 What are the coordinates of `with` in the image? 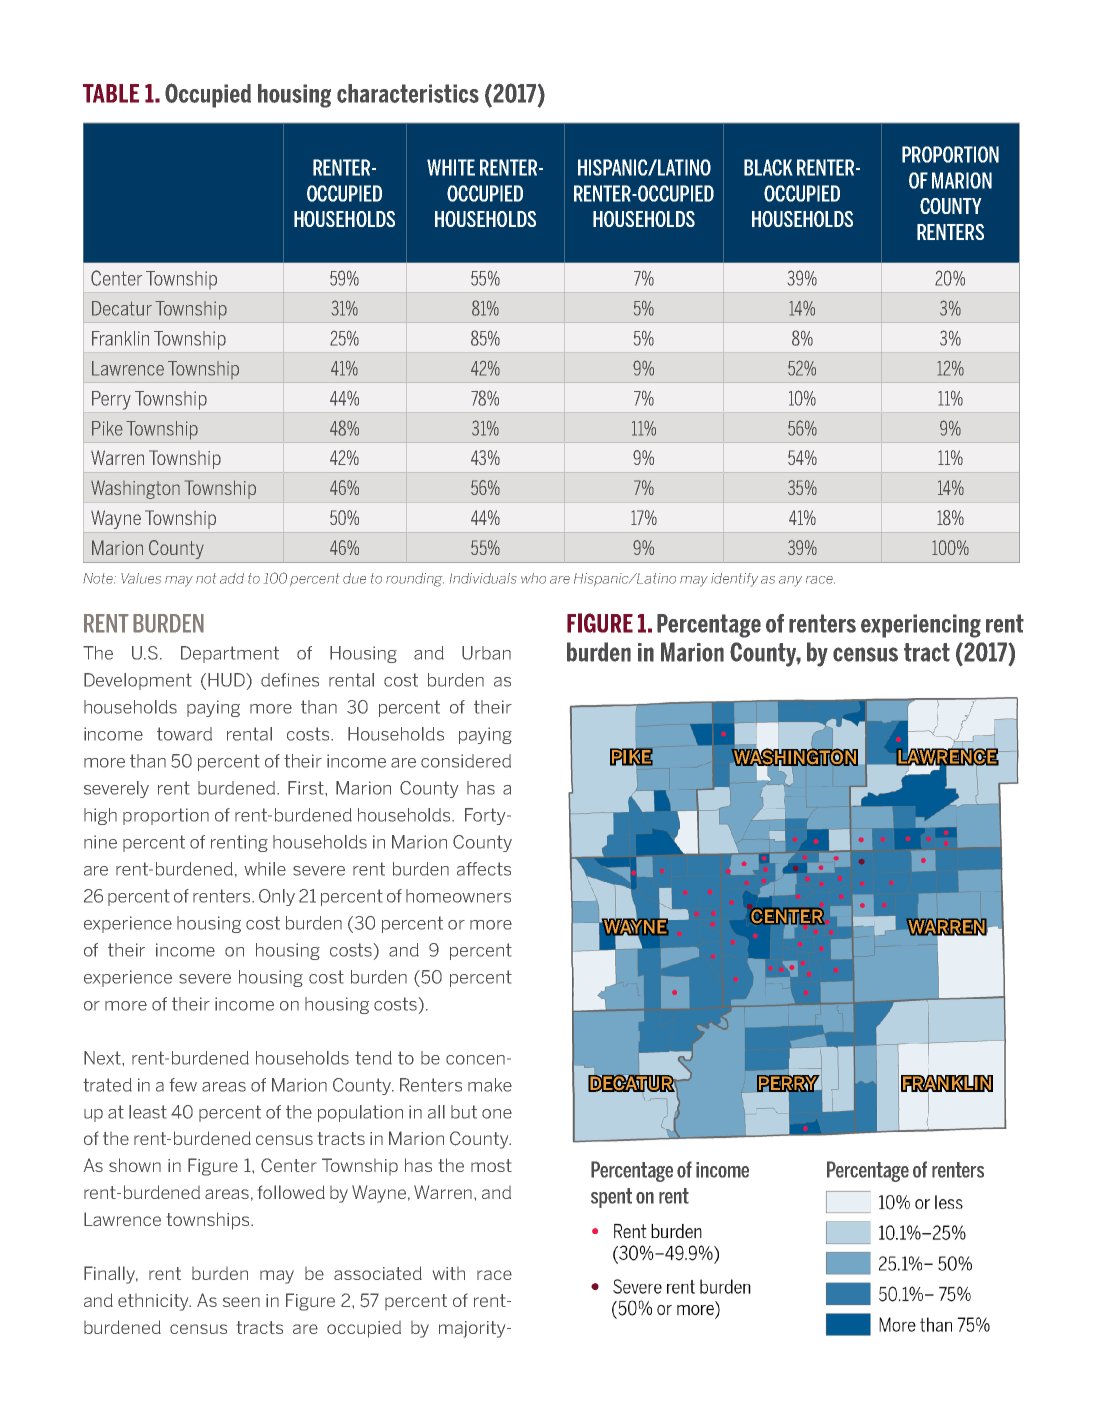 It's located at (449, 1273).
